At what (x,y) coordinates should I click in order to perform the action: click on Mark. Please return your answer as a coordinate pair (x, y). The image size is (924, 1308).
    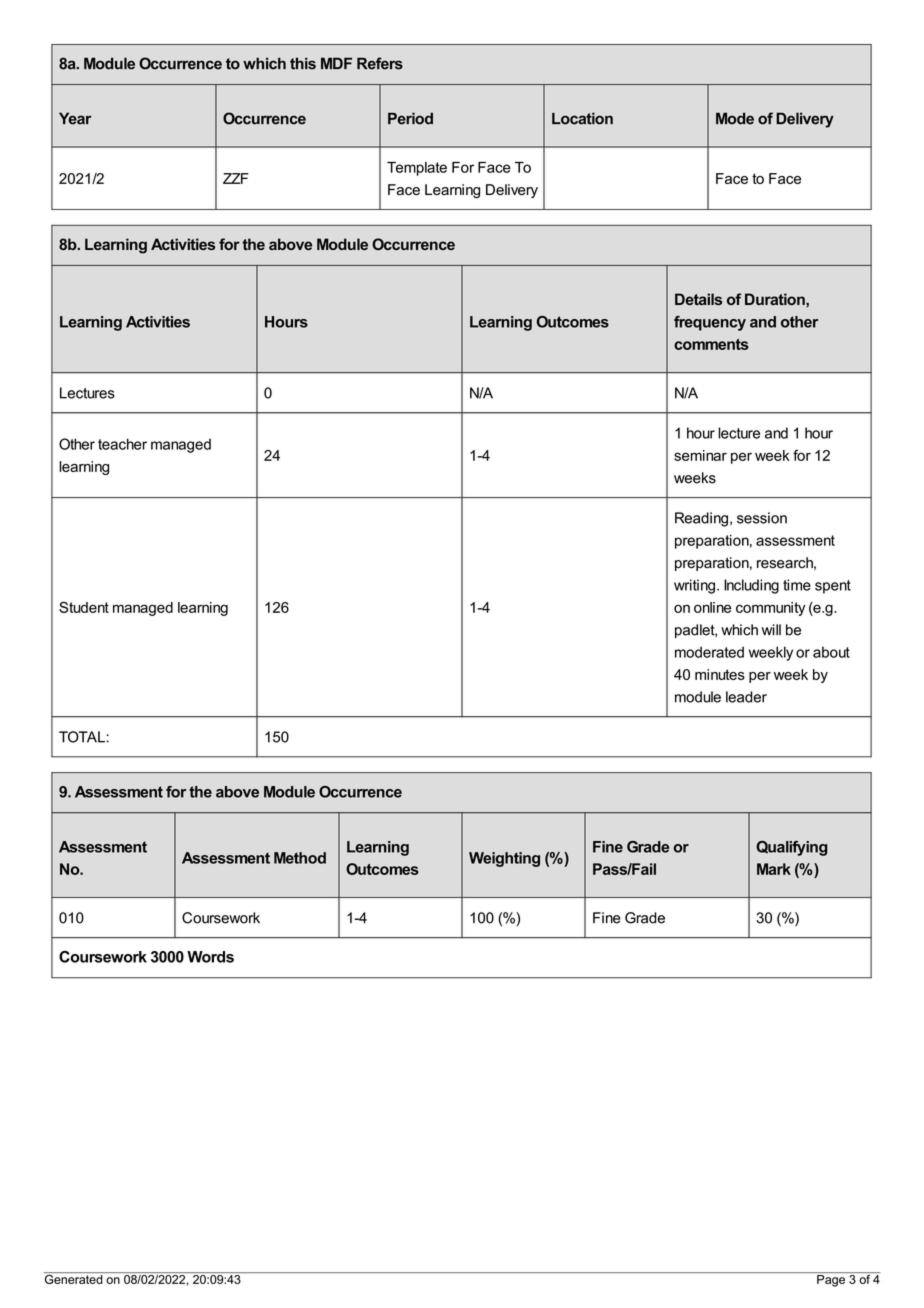
    Looking at the image, I should click on (774, 869).
